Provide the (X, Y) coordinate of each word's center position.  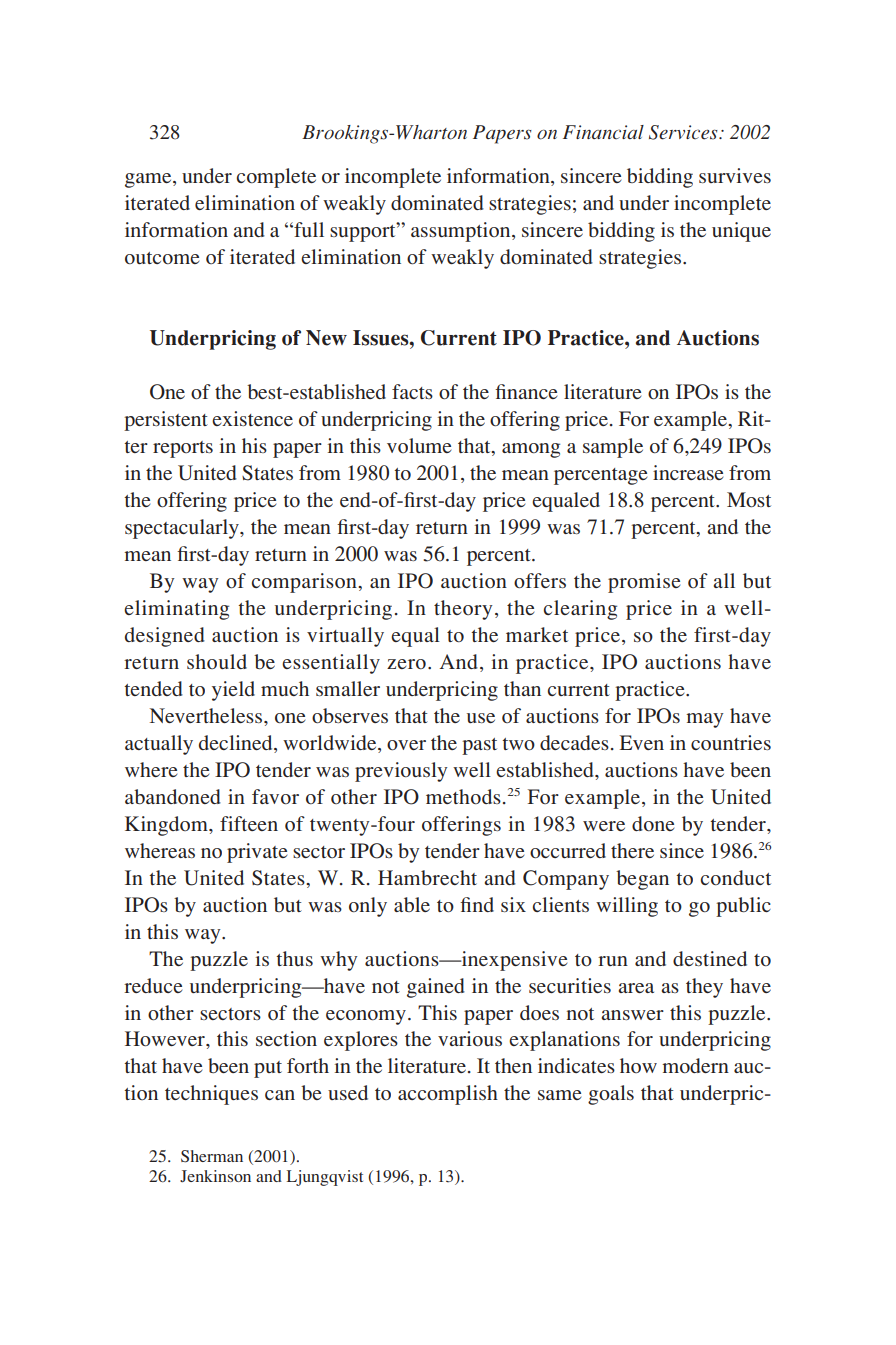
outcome (162, 258)
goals (611, 1095)
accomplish (448, 1095)
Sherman (212, 1156)
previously (401, 772)
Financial (603, 132)
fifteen (249, 823)
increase (688, 472)
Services (684, 132)
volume (419, 445)
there (632, 850)
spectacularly (183, 529)
